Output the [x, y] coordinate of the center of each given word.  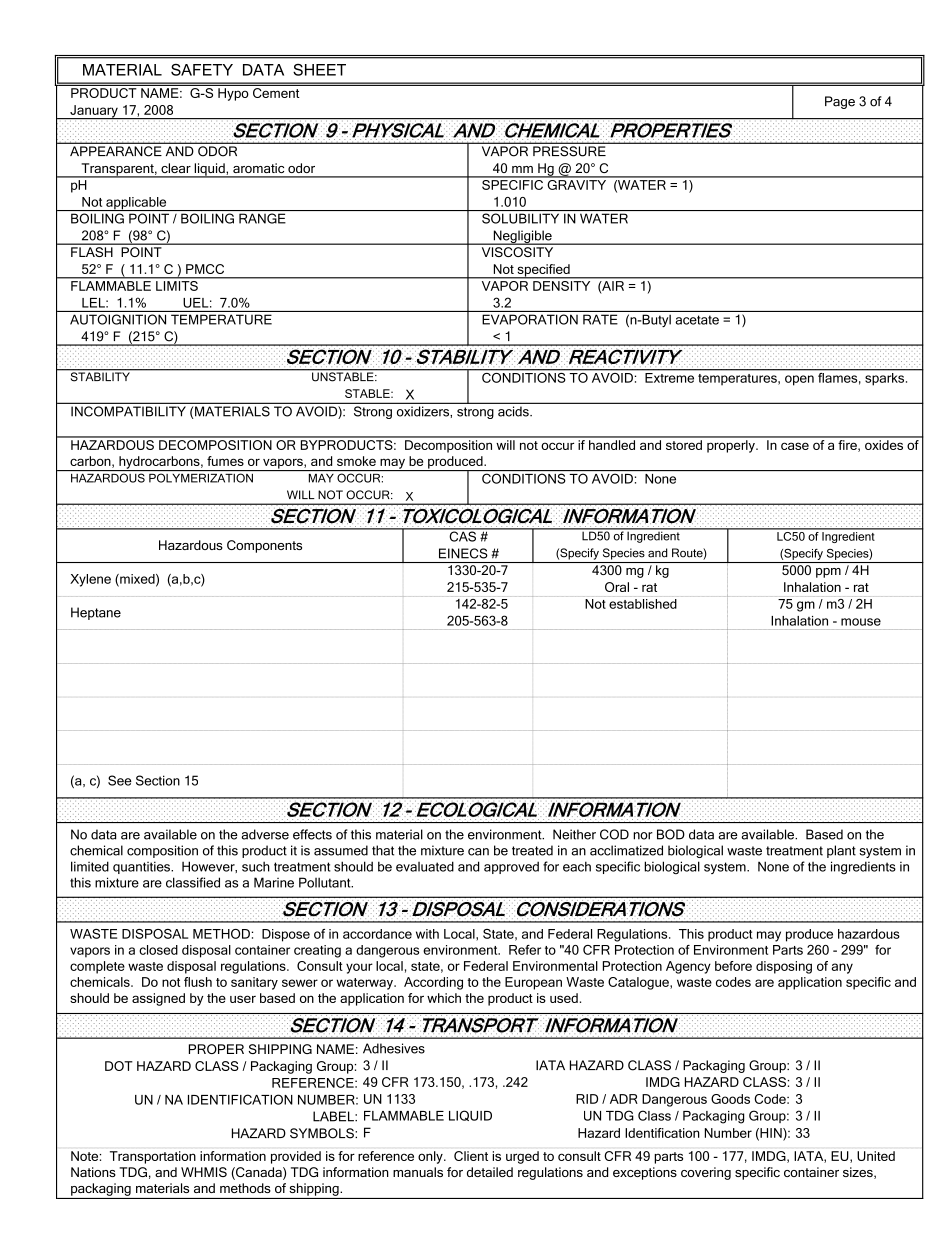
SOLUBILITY [520, 218]
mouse [861, 622]
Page [840, 102]
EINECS [463, 553]
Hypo [233, 94]
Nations [93, 1172]
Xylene [90, 580]
